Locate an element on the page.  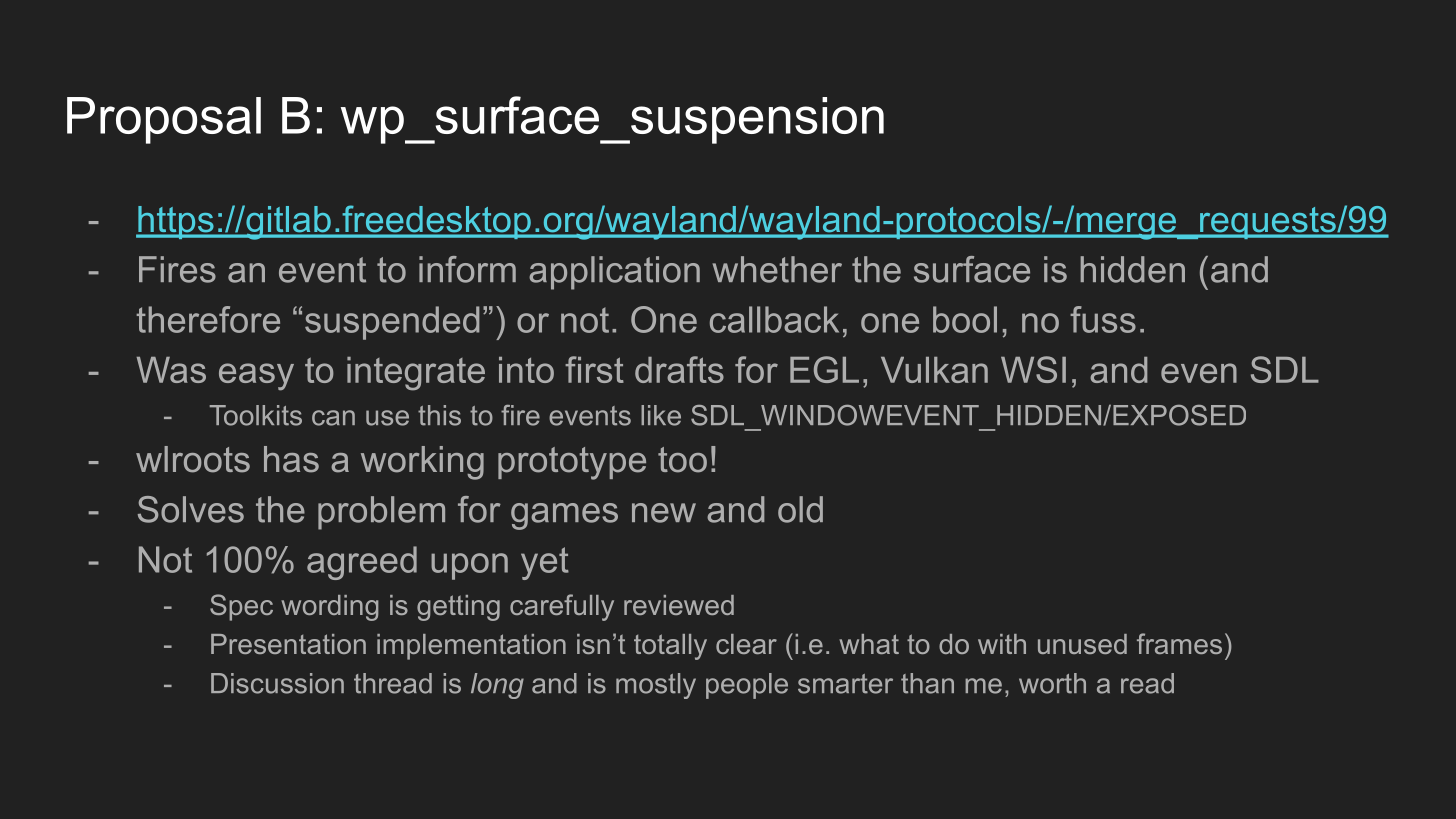
Discussion is located at coordinates (277, 683).
